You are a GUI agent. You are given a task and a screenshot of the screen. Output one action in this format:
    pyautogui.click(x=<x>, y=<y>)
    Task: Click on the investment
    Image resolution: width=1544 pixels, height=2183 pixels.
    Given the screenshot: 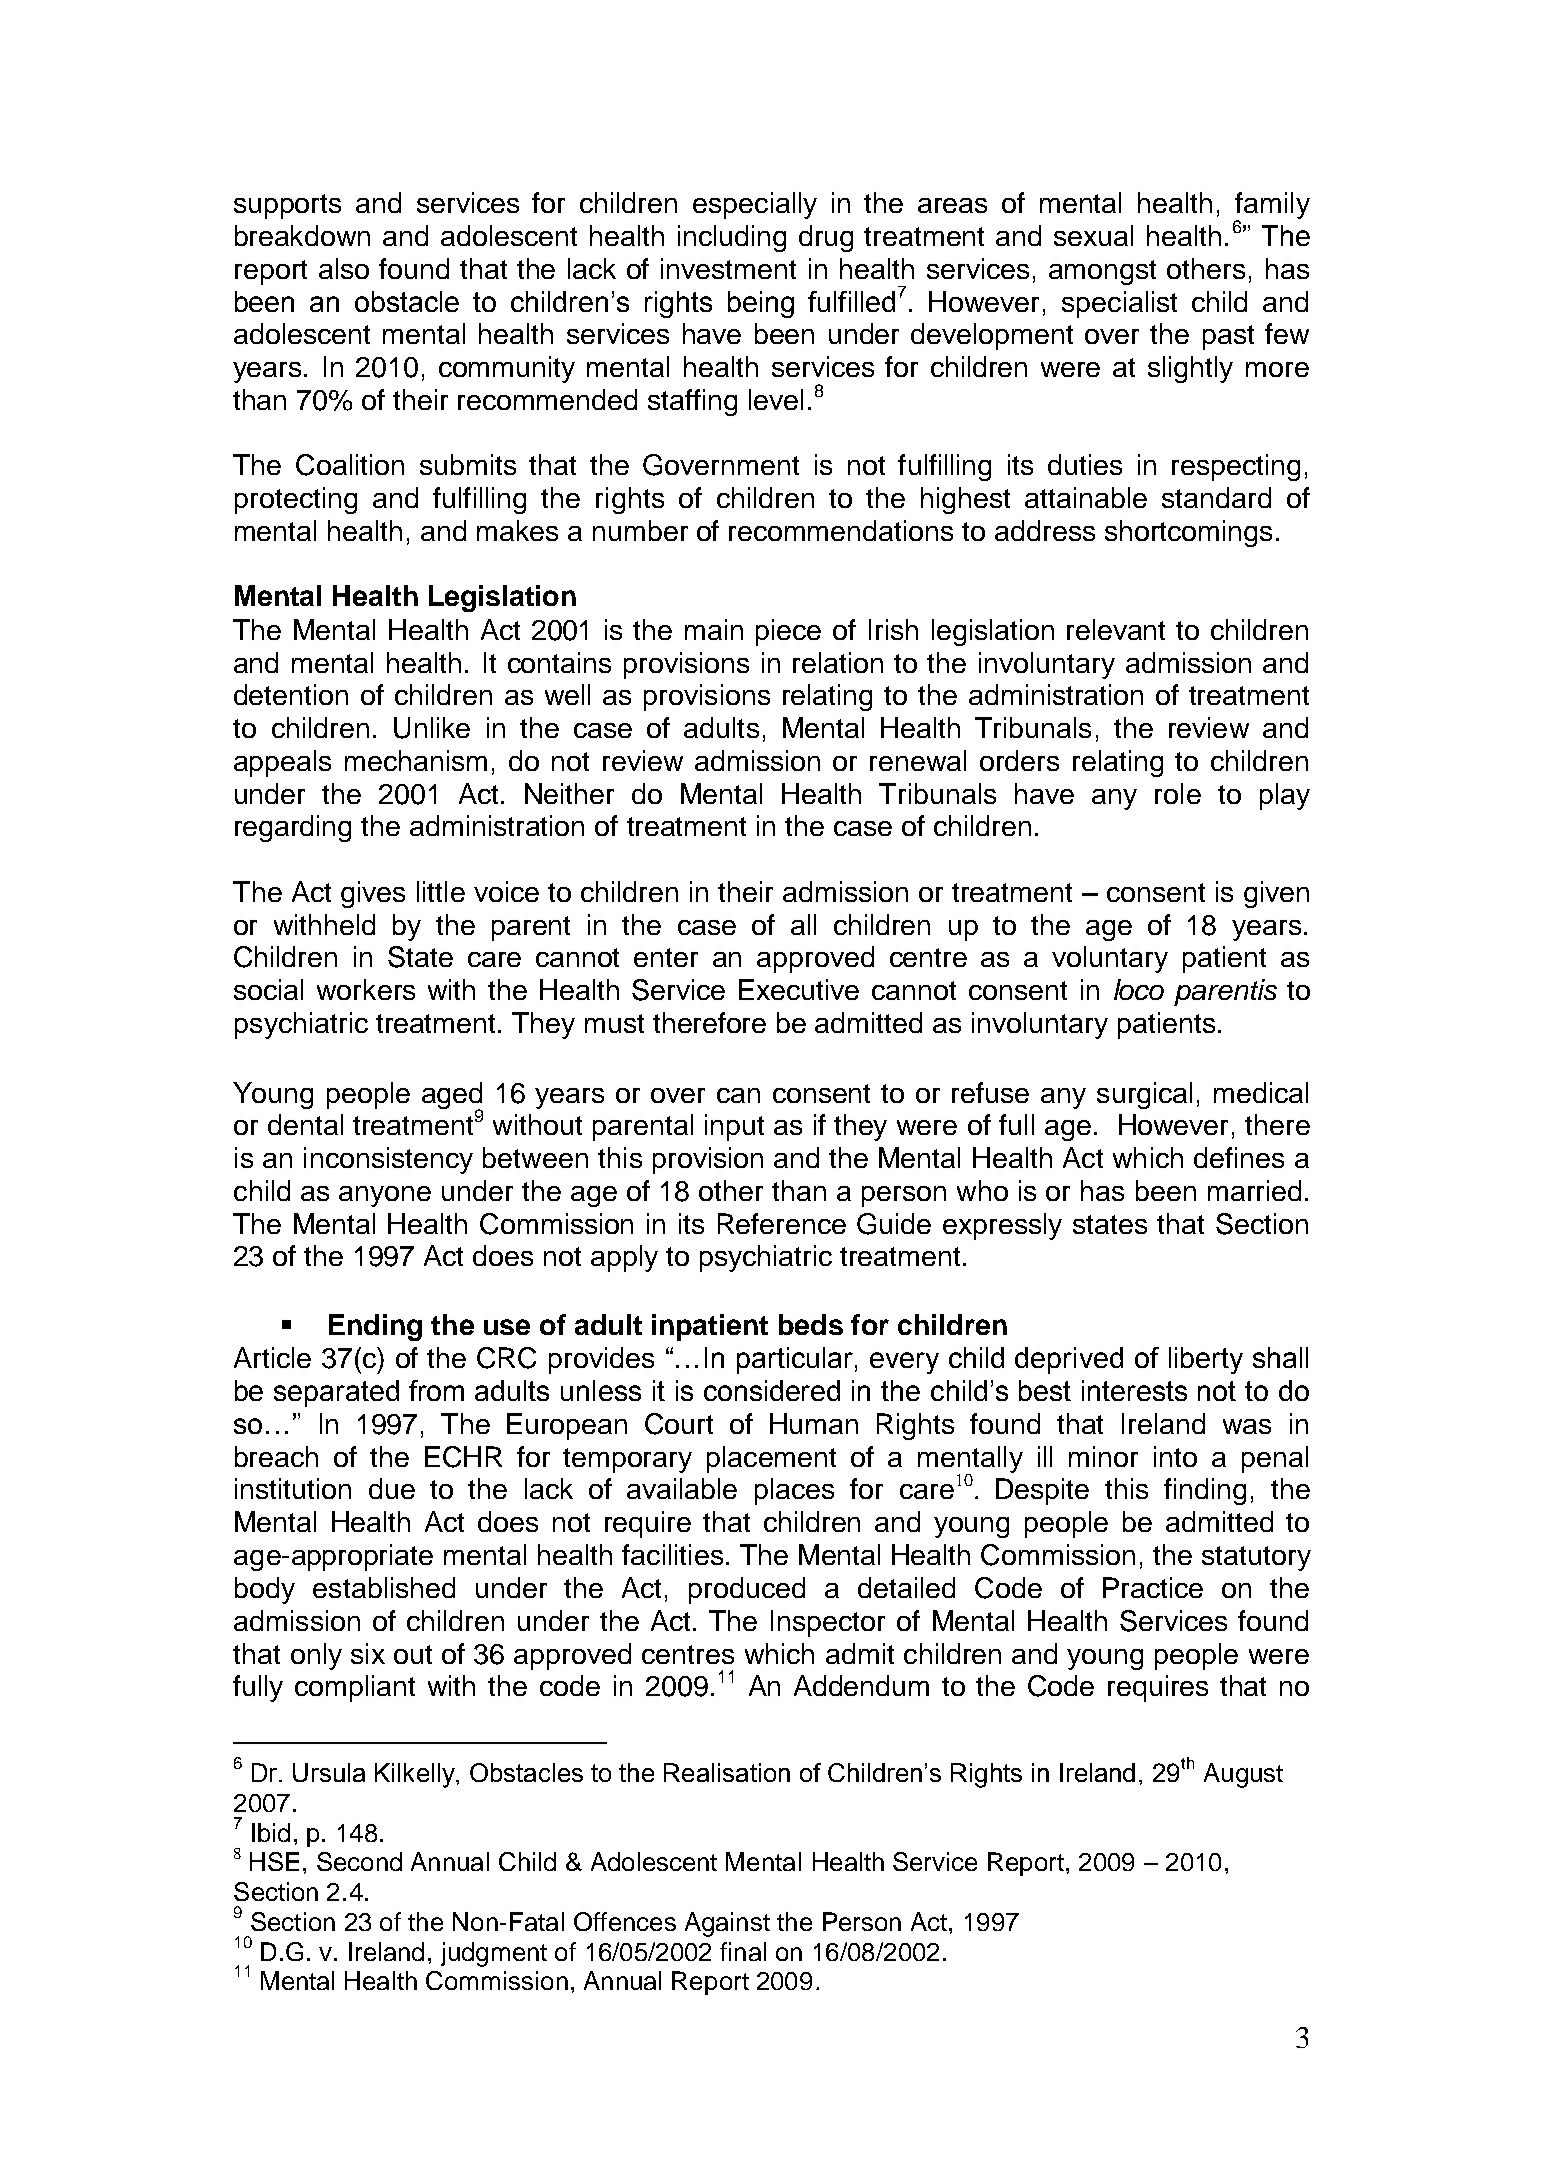 What is the action you would take?
    pyautogui.click(x=728, y=268)
